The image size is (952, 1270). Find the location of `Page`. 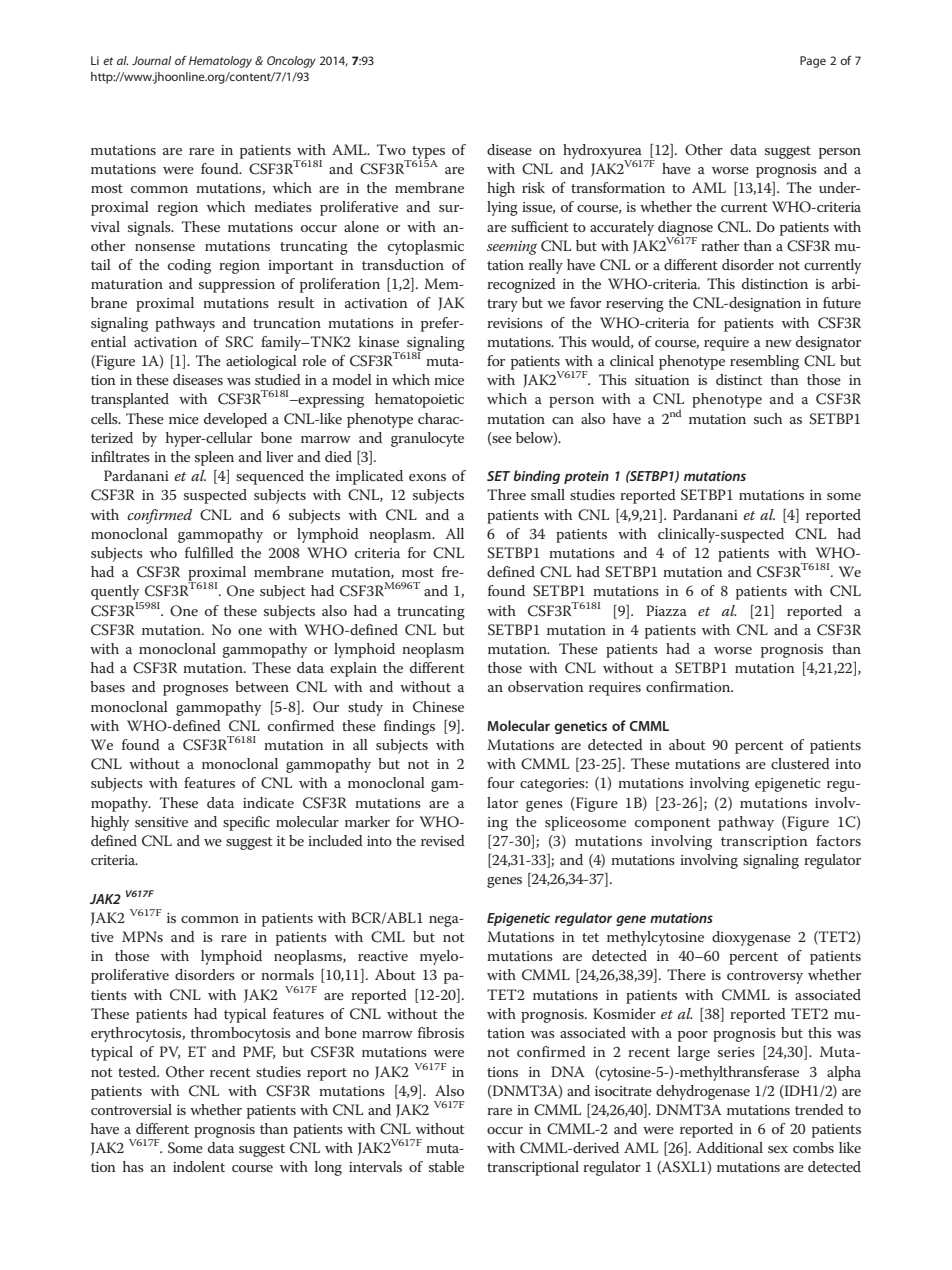

Page is located at coordinates (813, 62).
